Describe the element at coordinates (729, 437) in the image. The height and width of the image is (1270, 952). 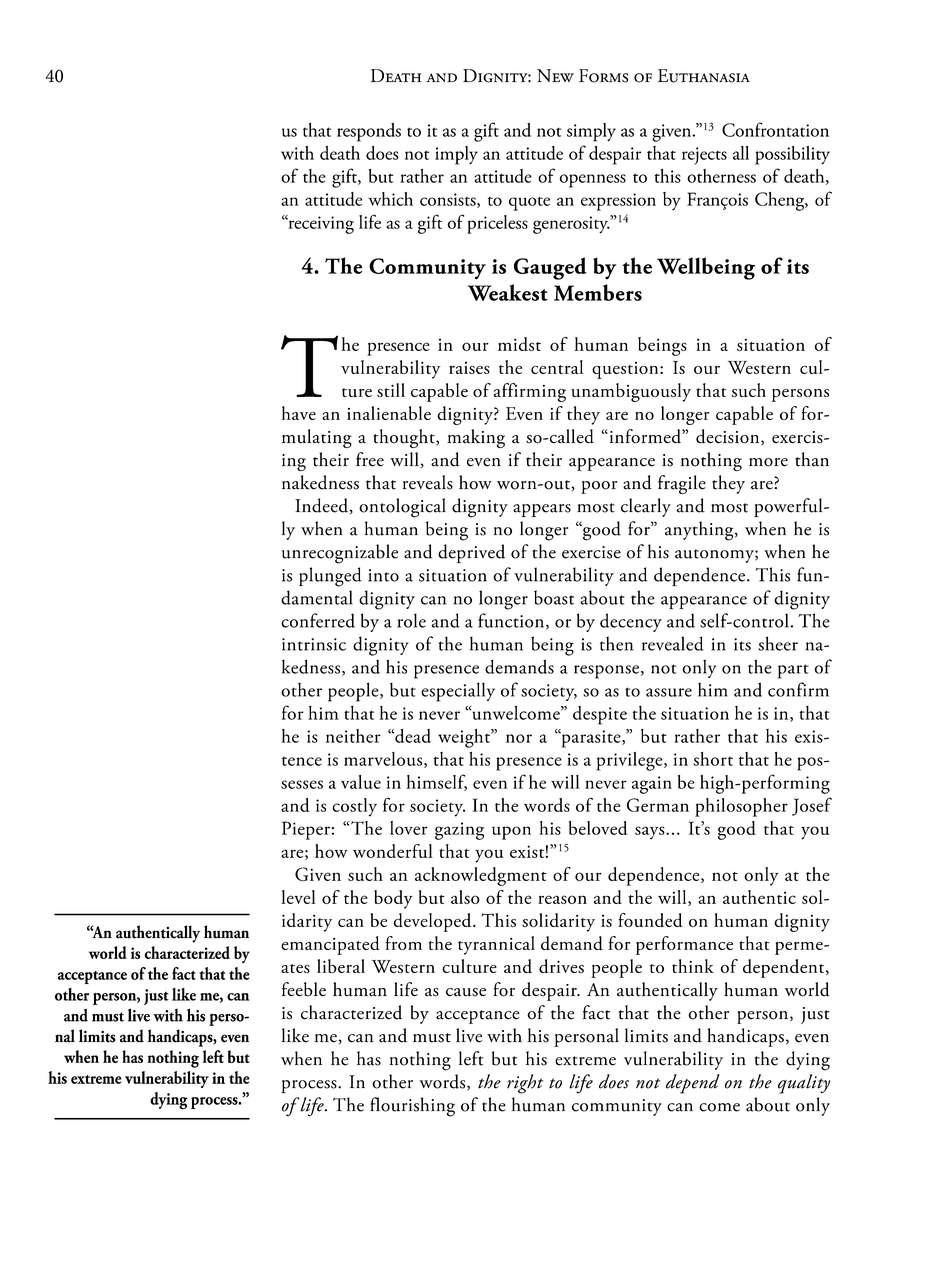
I see `decision` at that location.
